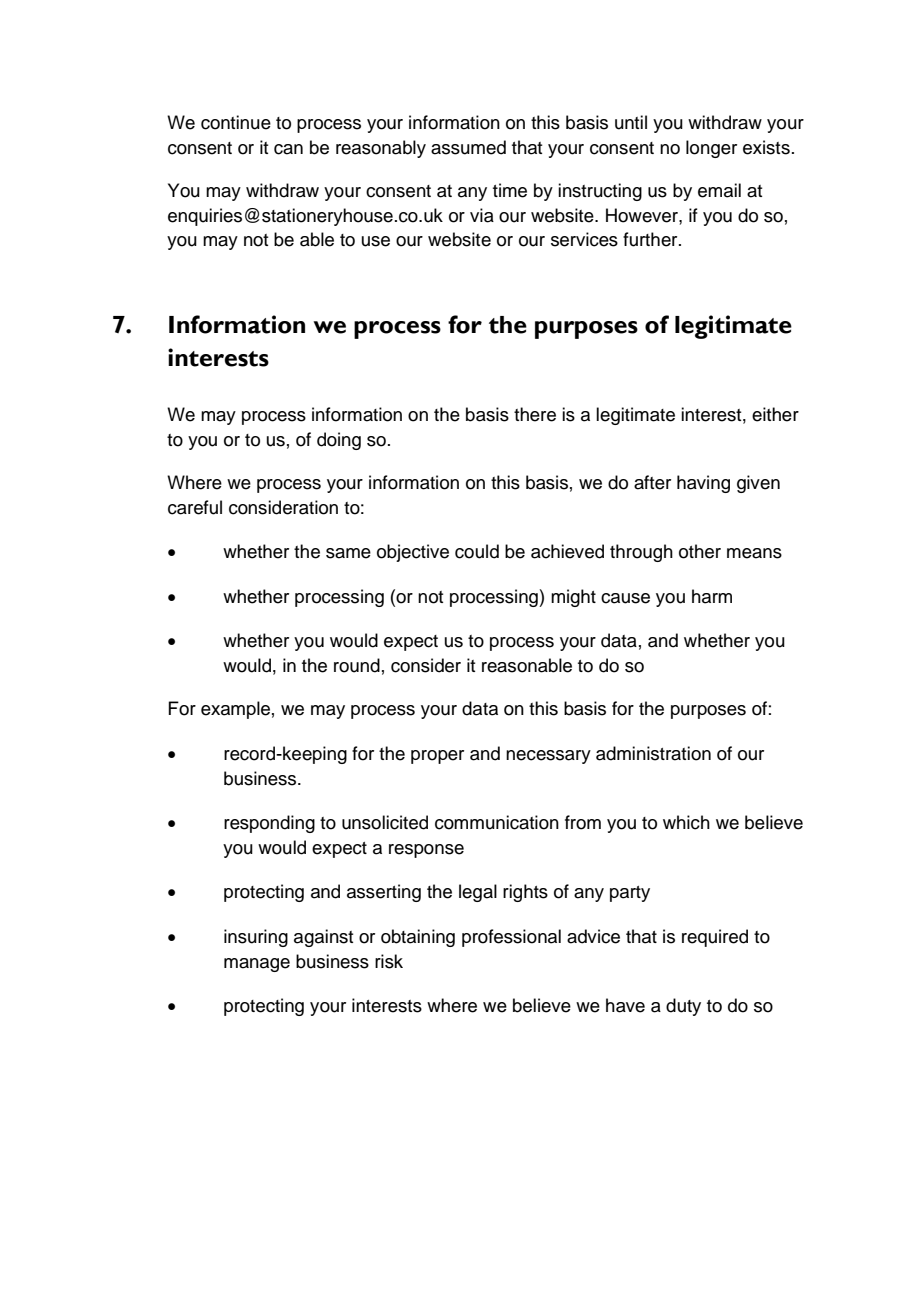 This image has height=1307, width=924. What do you see at coordinates (339, 441) in the image?
I see `doing` at bounding box center [339, 441].
